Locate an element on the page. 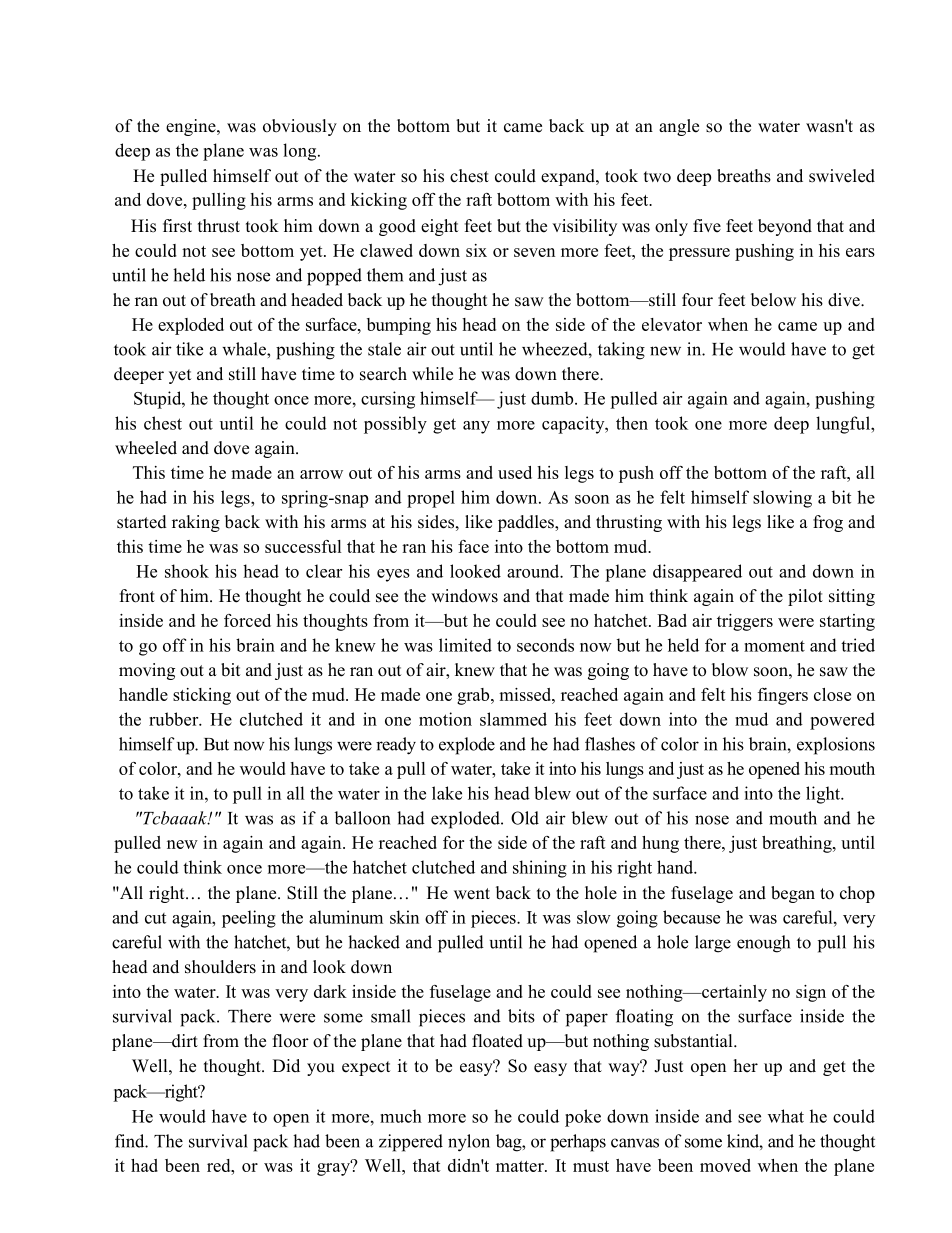 Image resolution: width=952 pixels, height=1233 pixels. nylon is located at coordinates (469, 1143).
